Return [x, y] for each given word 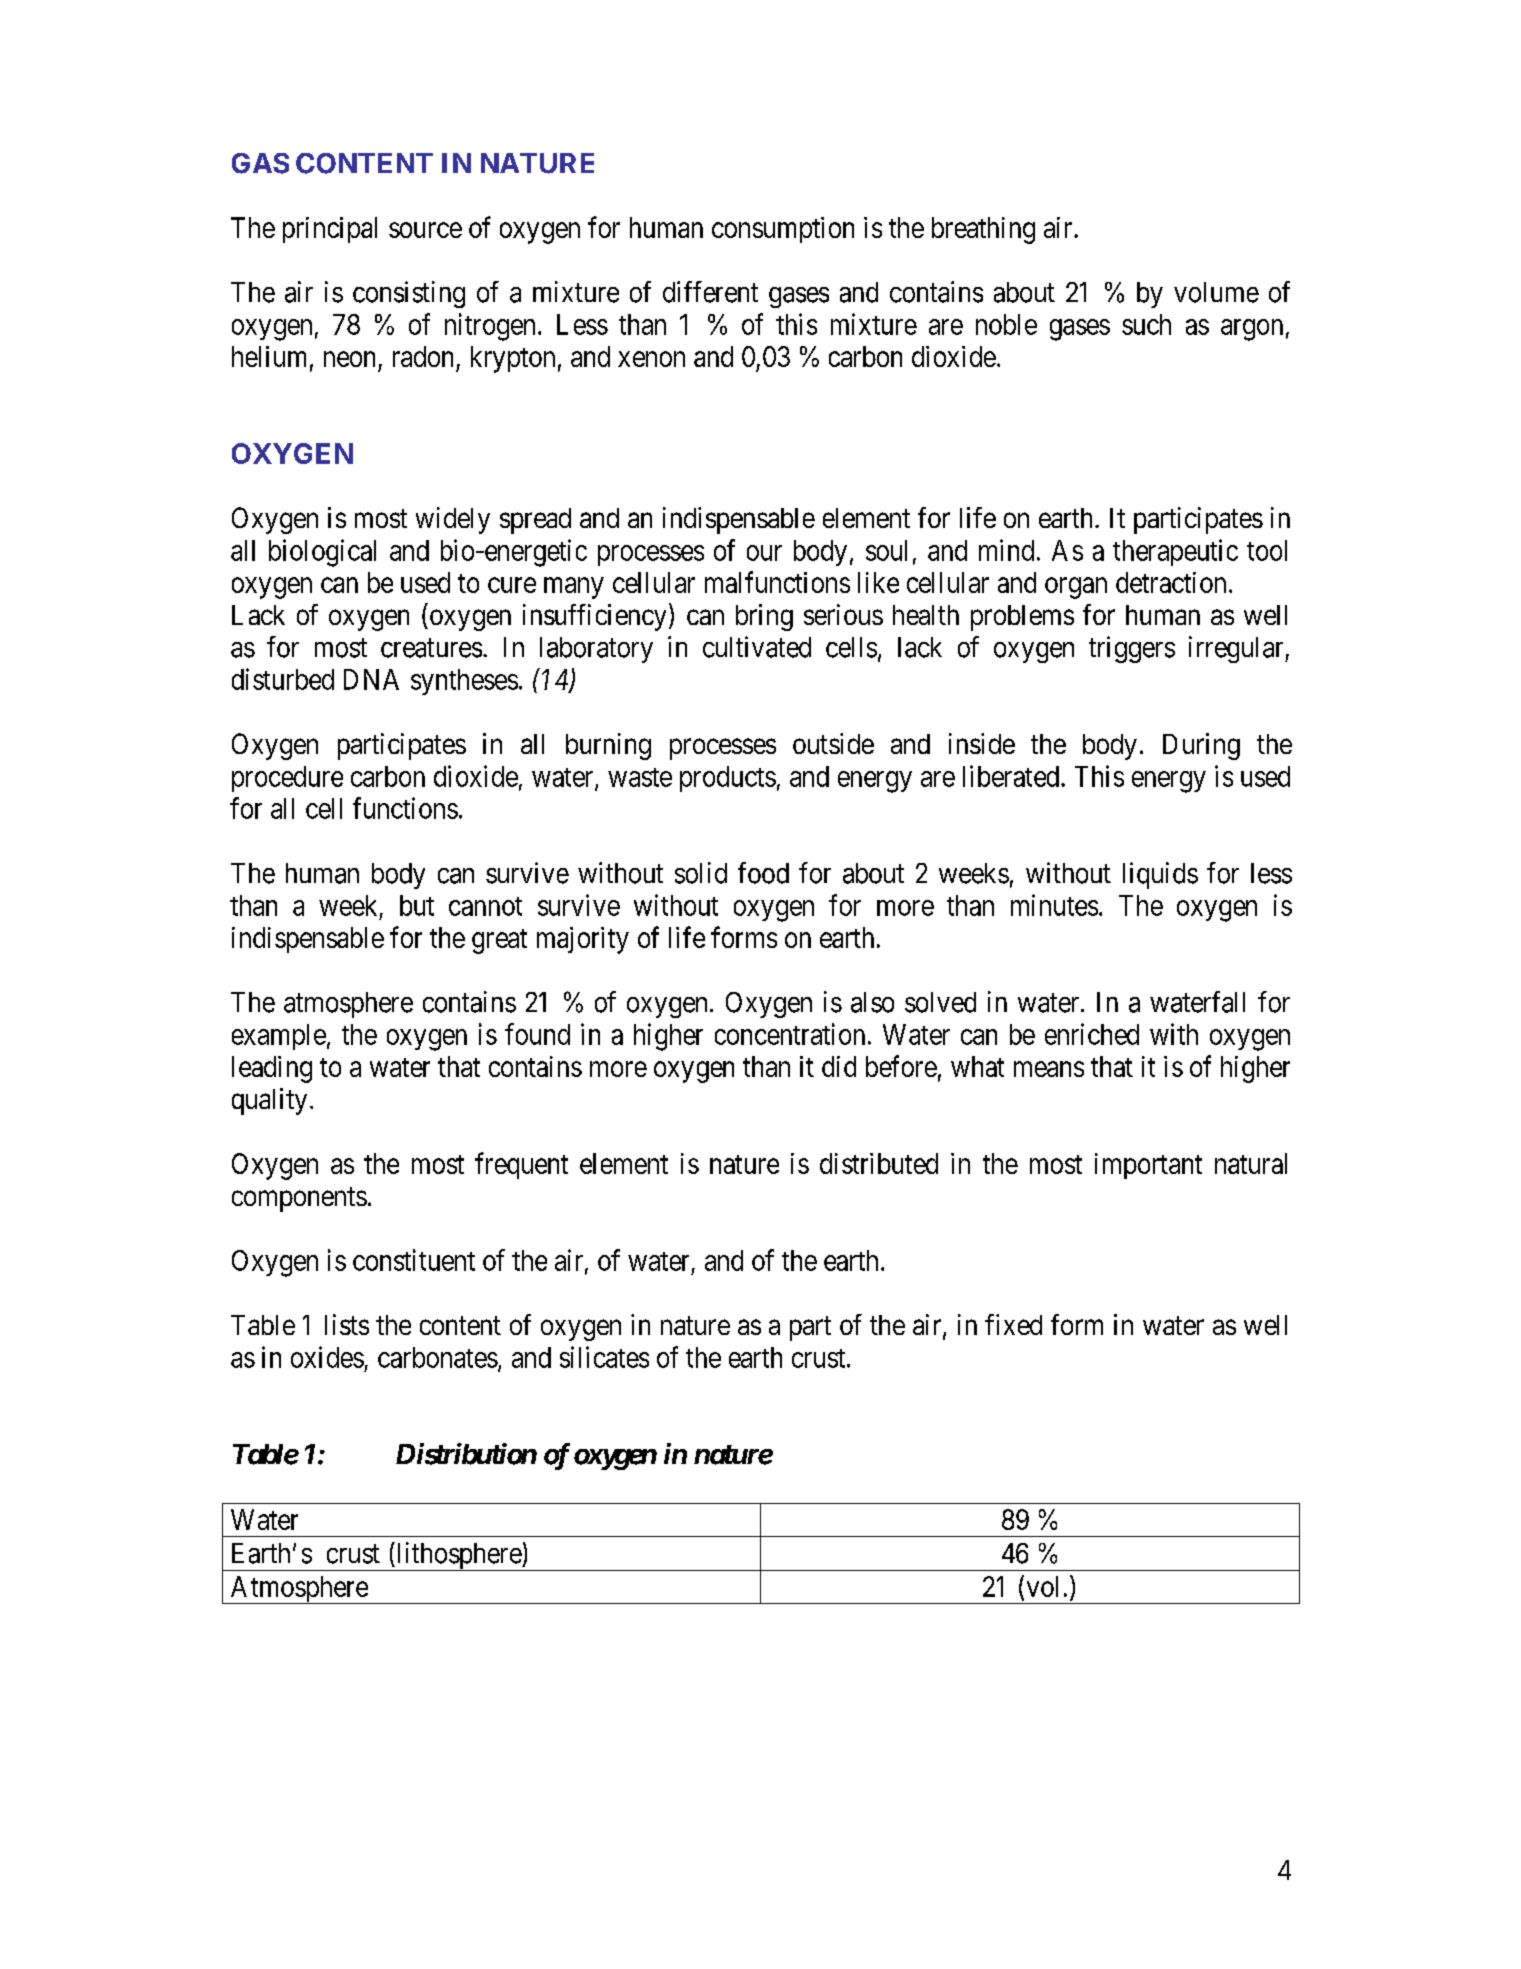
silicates [604, 1357]
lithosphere [458, 1556]
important [1148, 1166]
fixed [1013, 1324]
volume [1216, 292]
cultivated [757, 647]
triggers [1132, 649]
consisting [409, 294]
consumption [783, 230]
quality [269, 1101]
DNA [371, 679]
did [839, 1066]
